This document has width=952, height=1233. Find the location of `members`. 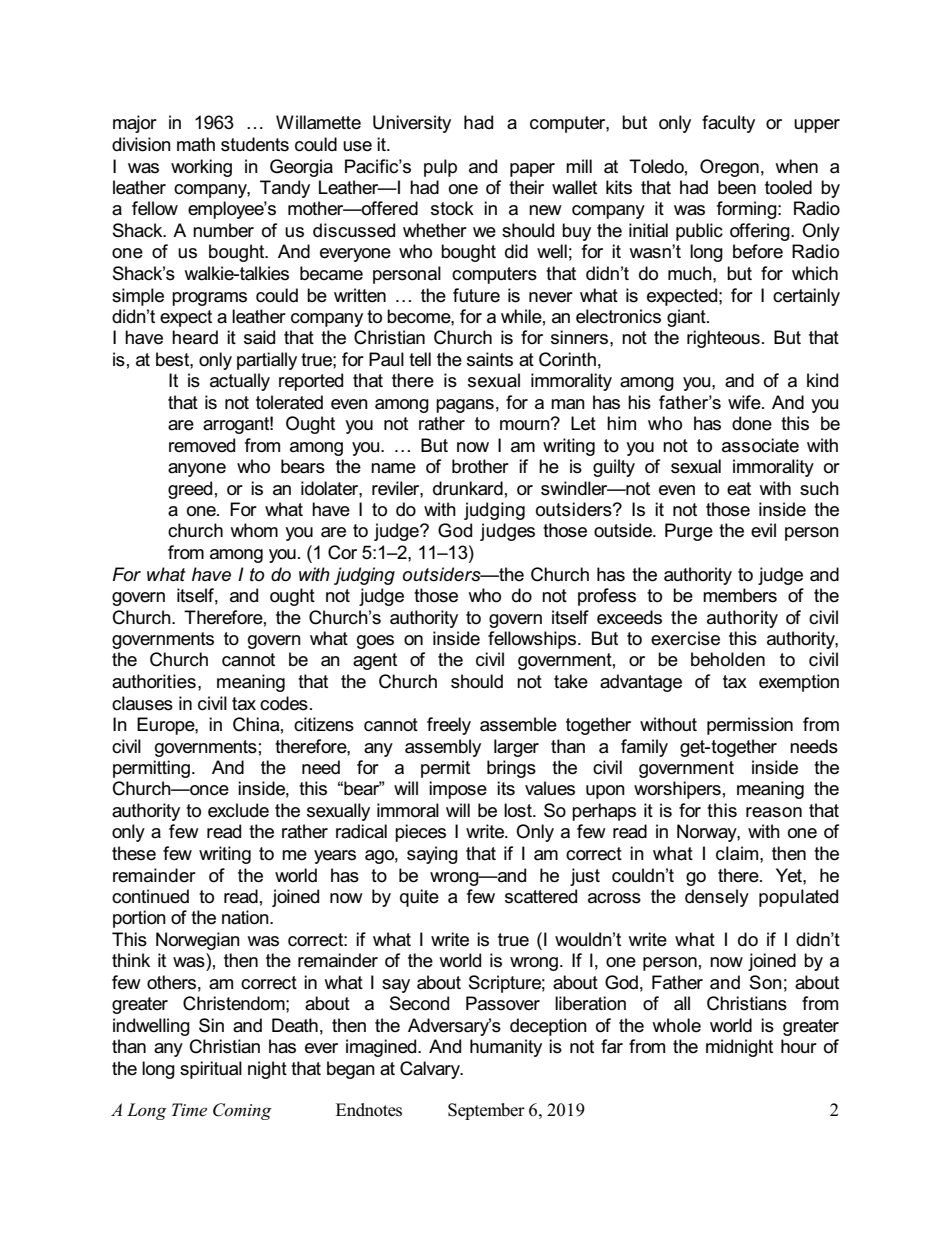

members is located at coordinates (740, 595).
